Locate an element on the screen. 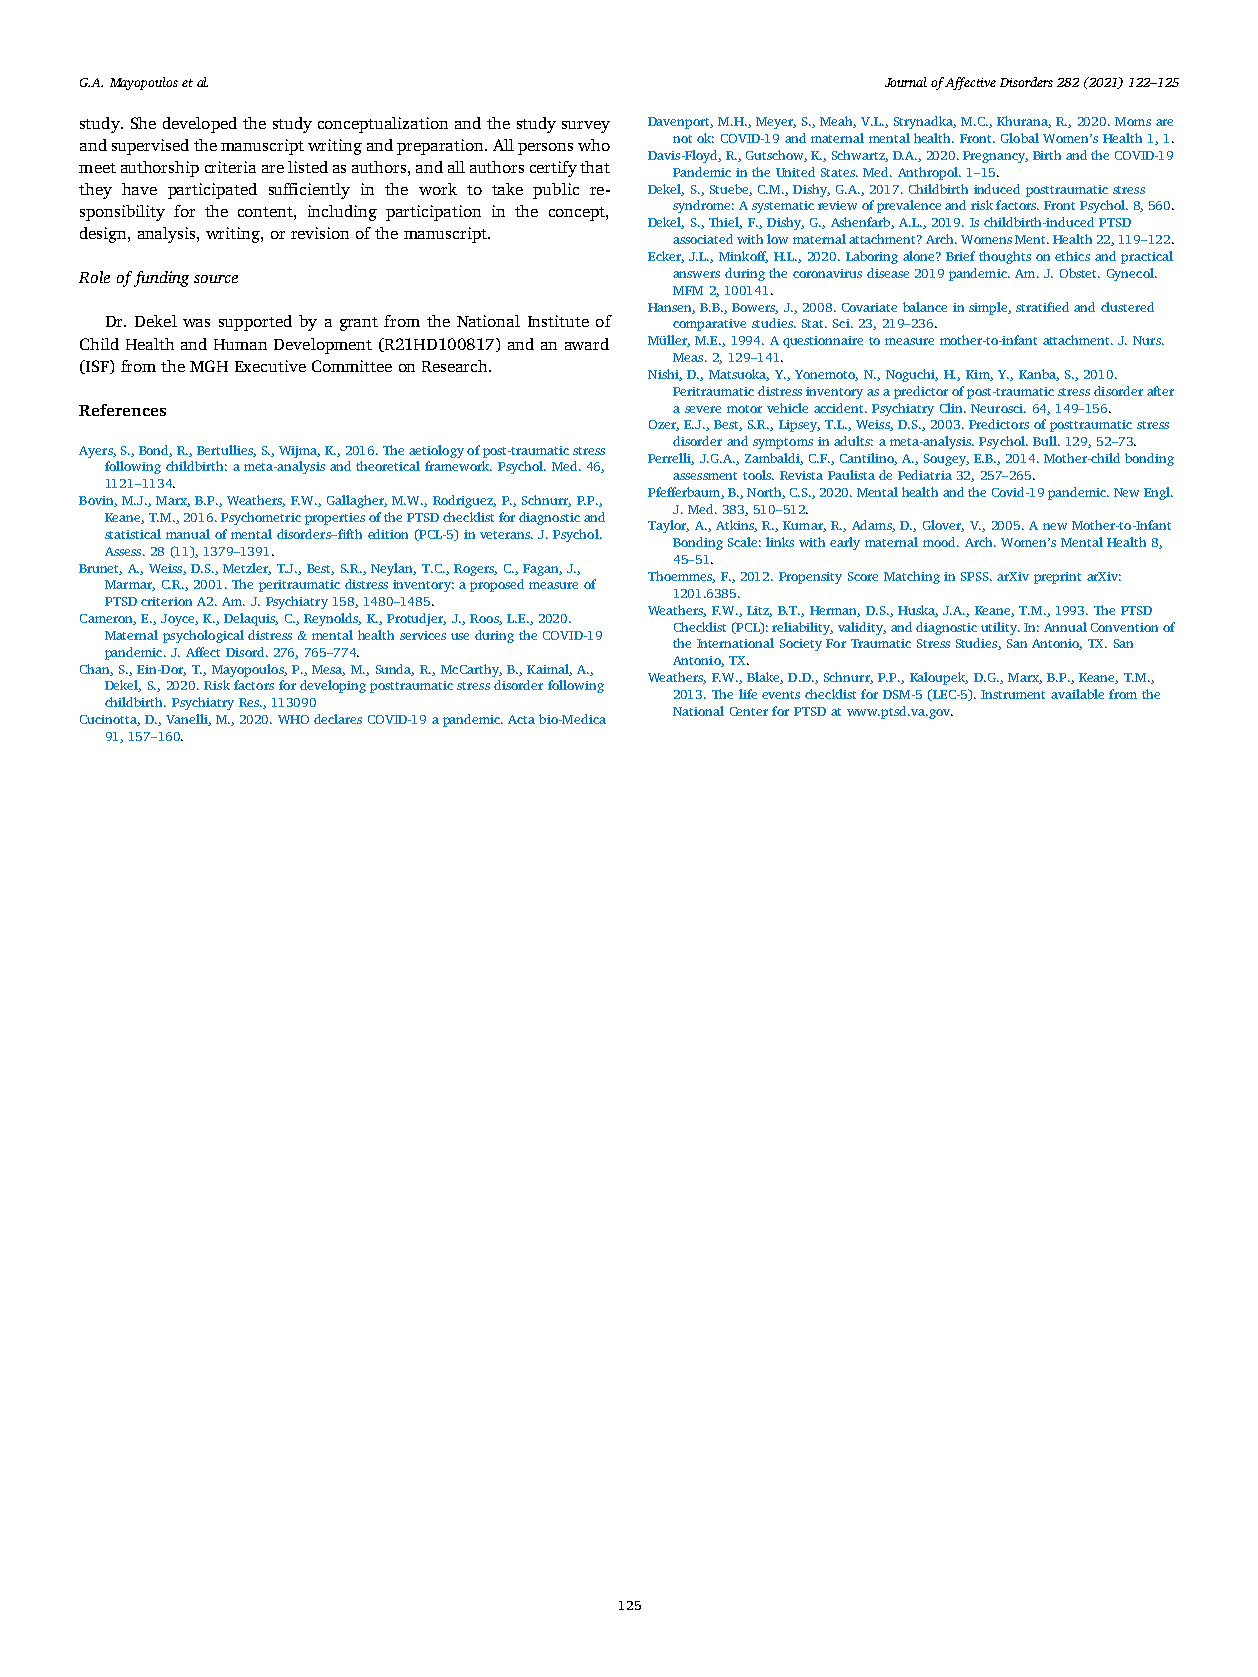  Davenport is located at coordinates (680, 123).
